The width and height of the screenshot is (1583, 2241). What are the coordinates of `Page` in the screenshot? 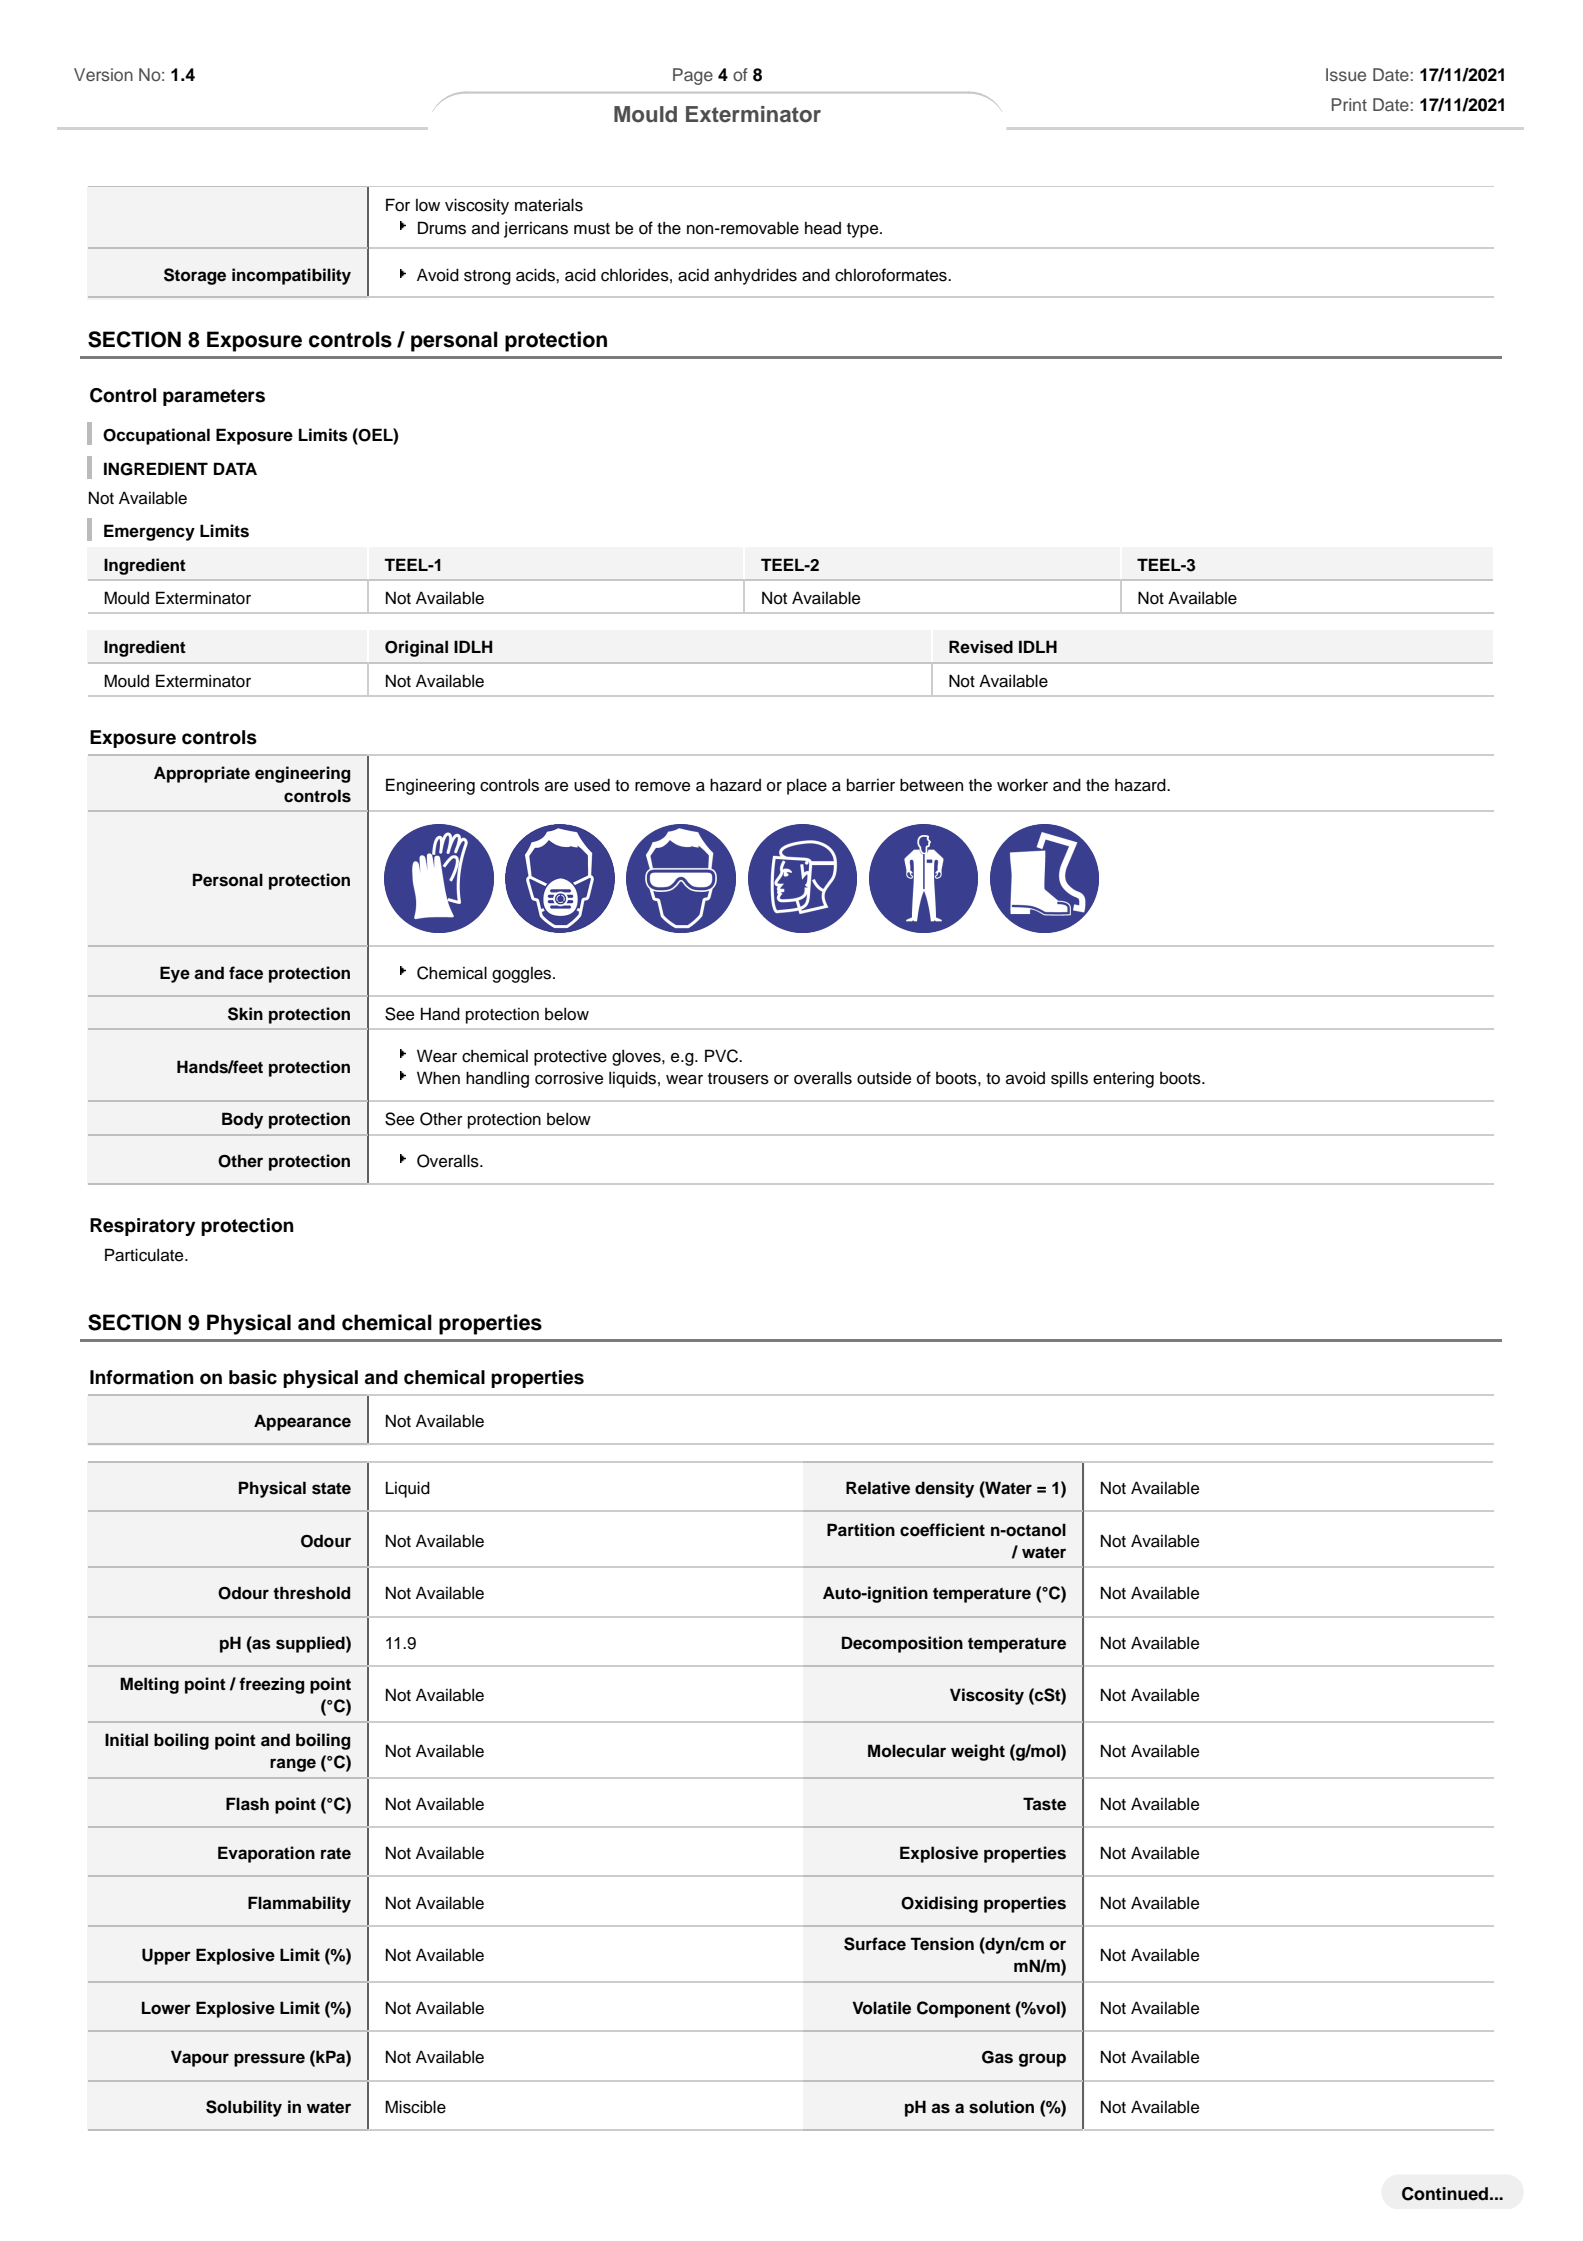 It's located at (693, 76).
